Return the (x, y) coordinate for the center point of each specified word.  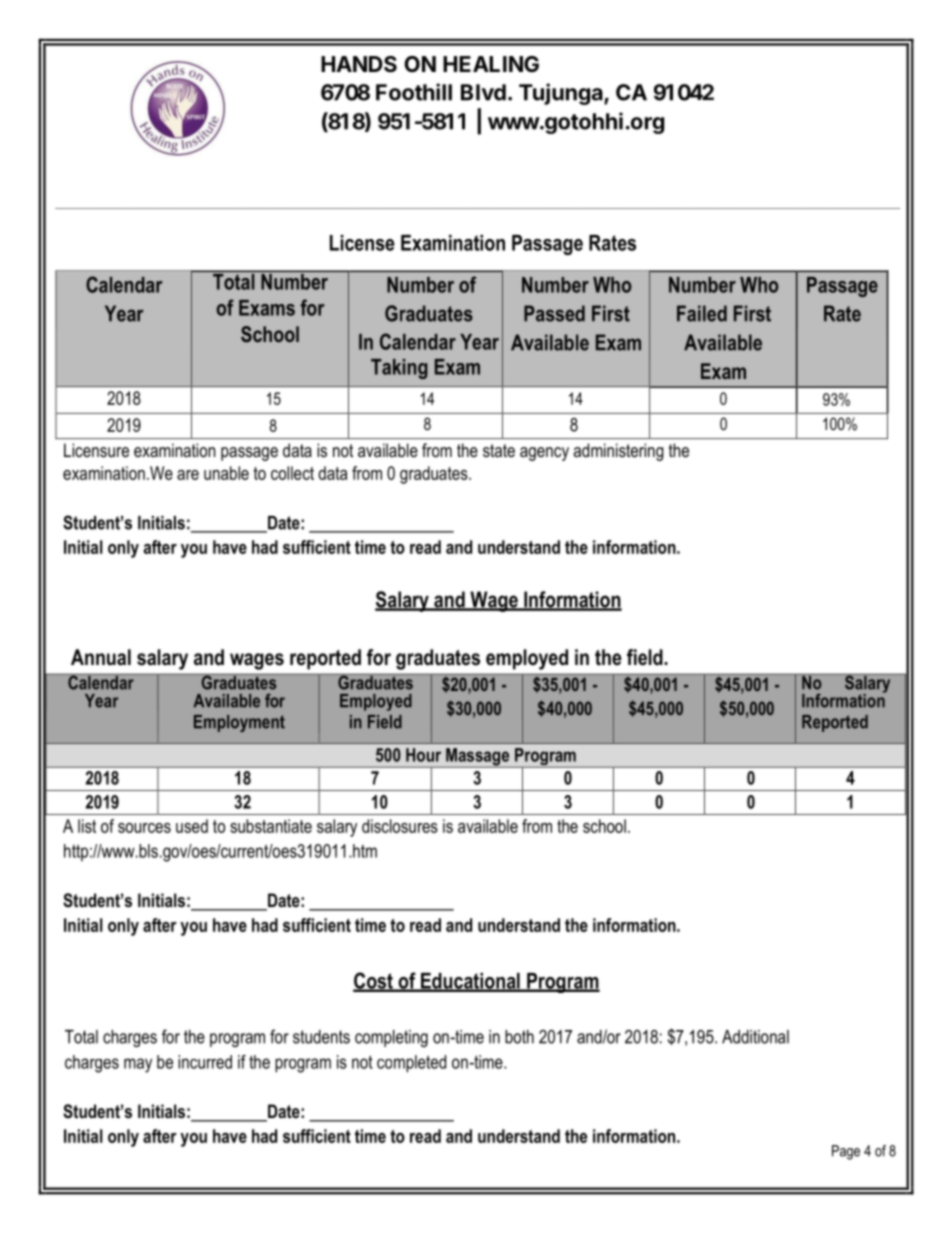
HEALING (491, 64)
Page (846, 1152)
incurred (205, 1062)
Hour (423, 755)
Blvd (483, 92)
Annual (101, 657)
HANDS (359, 64)
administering (619, 452)
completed (411, 1064)
